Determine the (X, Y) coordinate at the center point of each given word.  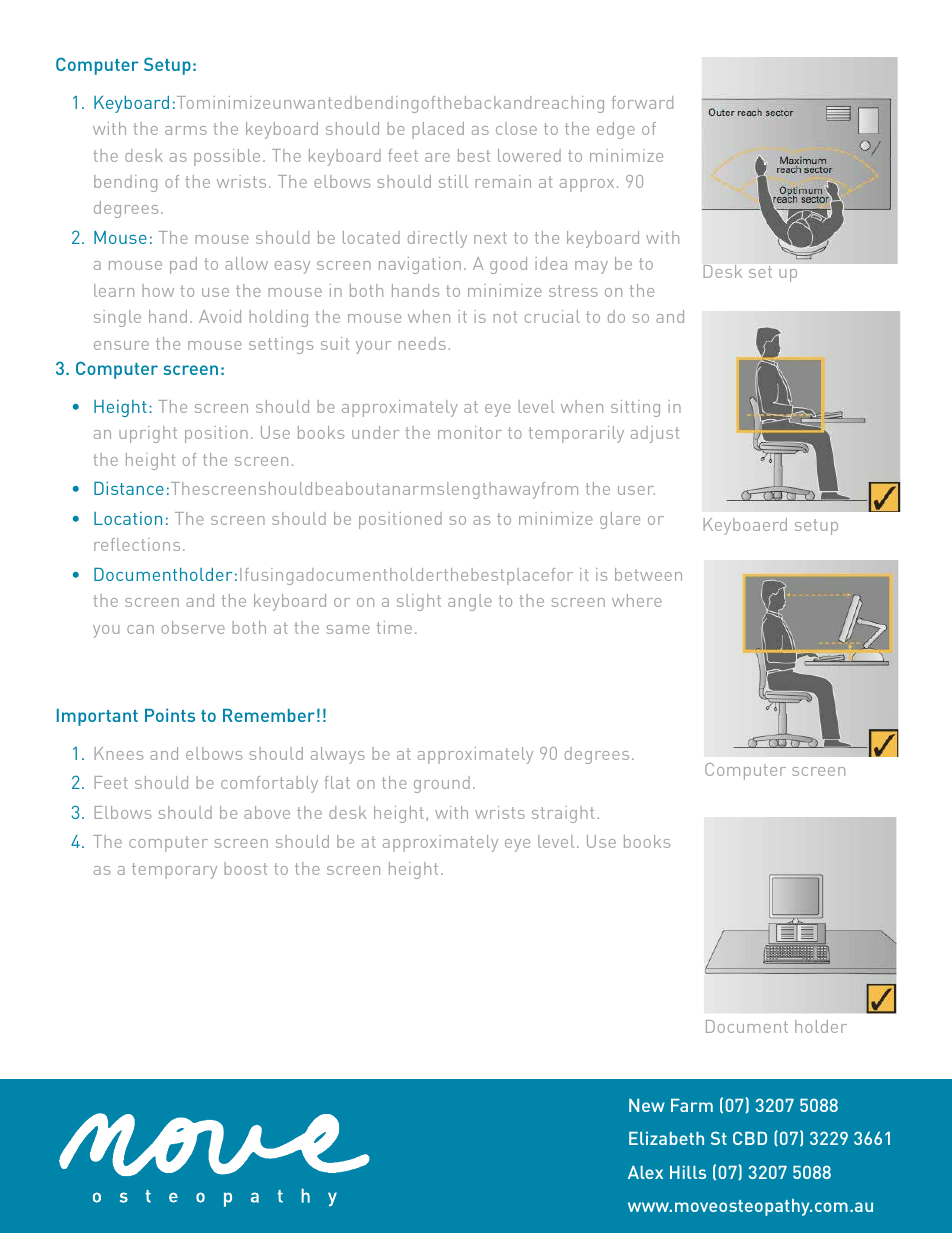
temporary (174, 871)
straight (563, 814)
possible (227, 157)
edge (616, 130)
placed (438, 130)
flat (337, 782)
